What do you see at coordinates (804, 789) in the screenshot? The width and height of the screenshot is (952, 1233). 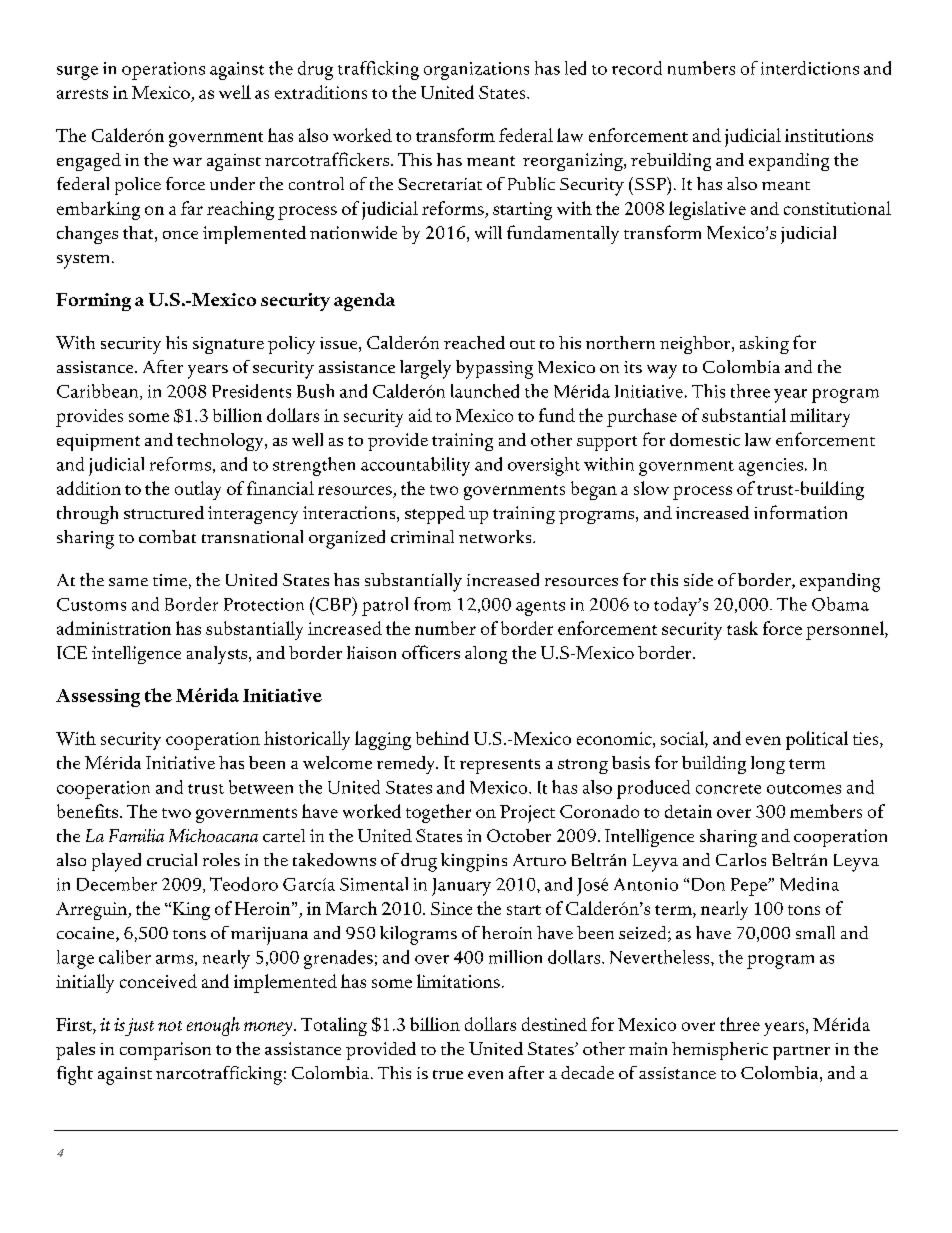 I see `outcomes` at bounding box center [804, 789].
